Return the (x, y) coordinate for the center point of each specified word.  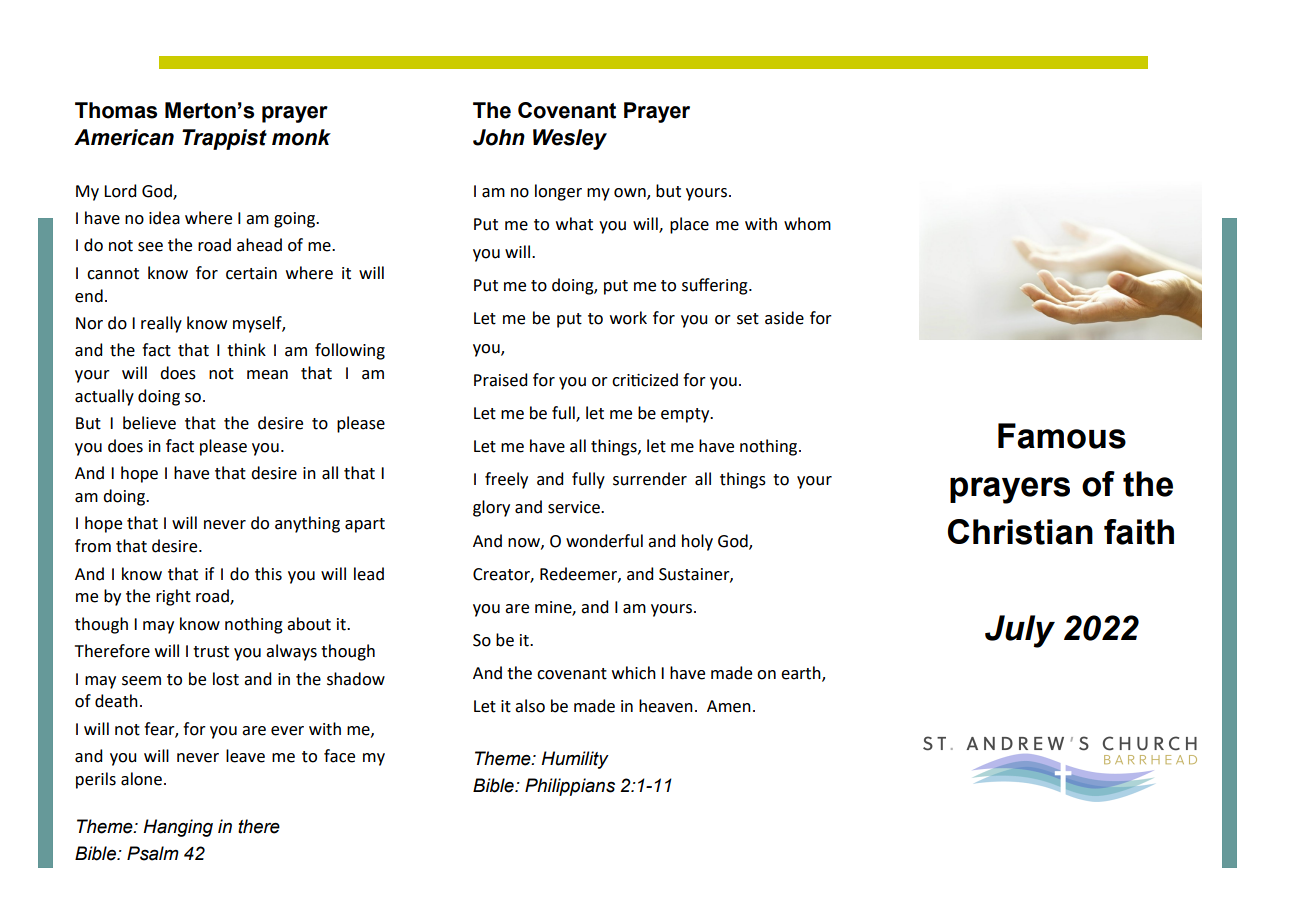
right (173, 597)
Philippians (570, 787)
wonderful (604, 541)
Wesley (570, 139)
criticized (645, 380)
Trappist (224, 139)
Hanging (178, 828)
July (1020, 631)
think (246, 350)
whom (807, 224)
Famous (1062, 436)
